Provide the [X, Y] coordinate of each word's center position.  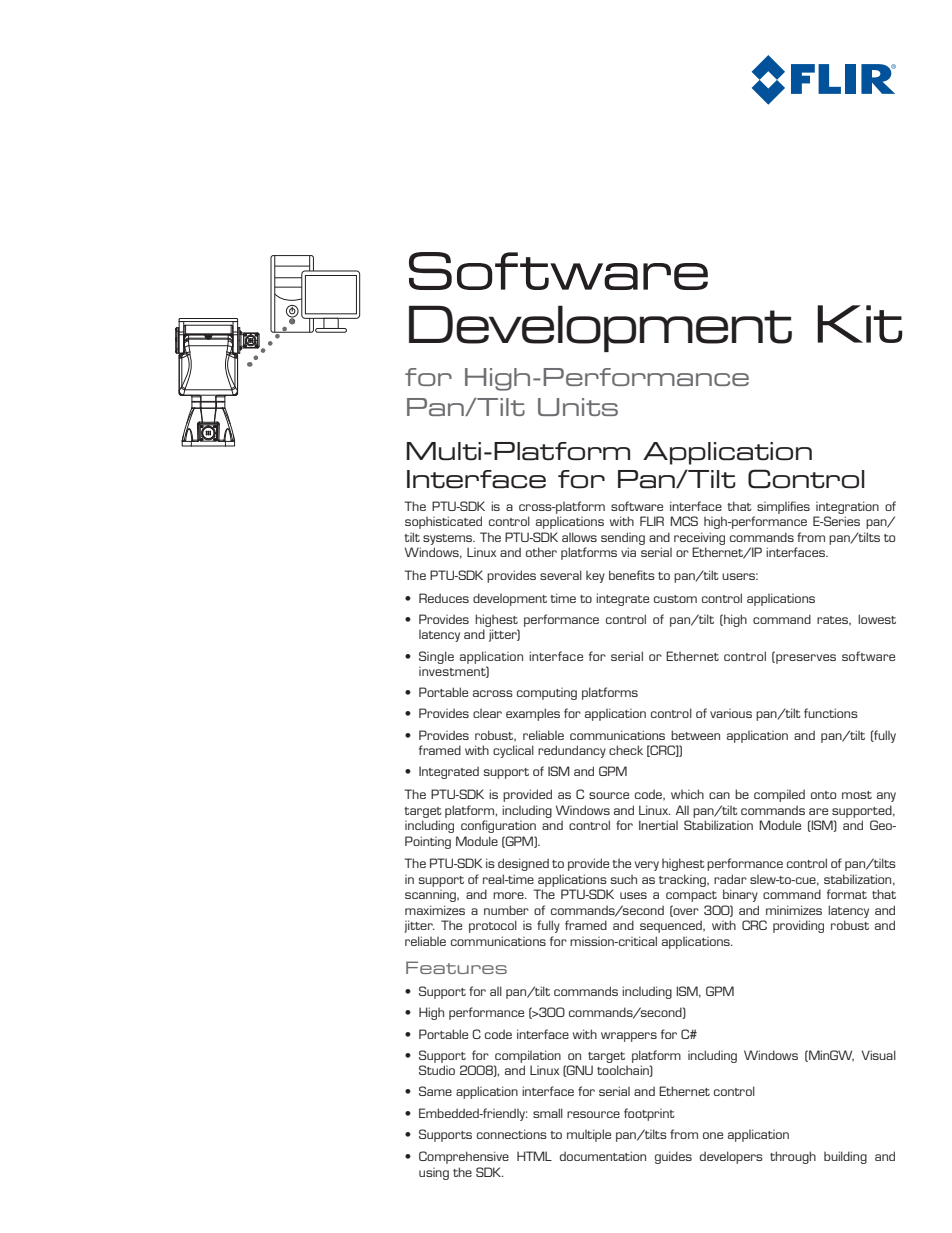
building [845, 1157]
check [626, 750]
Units [578, 407]
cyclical [513, 751]
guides [673, 1157]
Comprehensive [464, 1157]
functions [831, 713]
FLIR [652, 521]
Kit [859, 324]
